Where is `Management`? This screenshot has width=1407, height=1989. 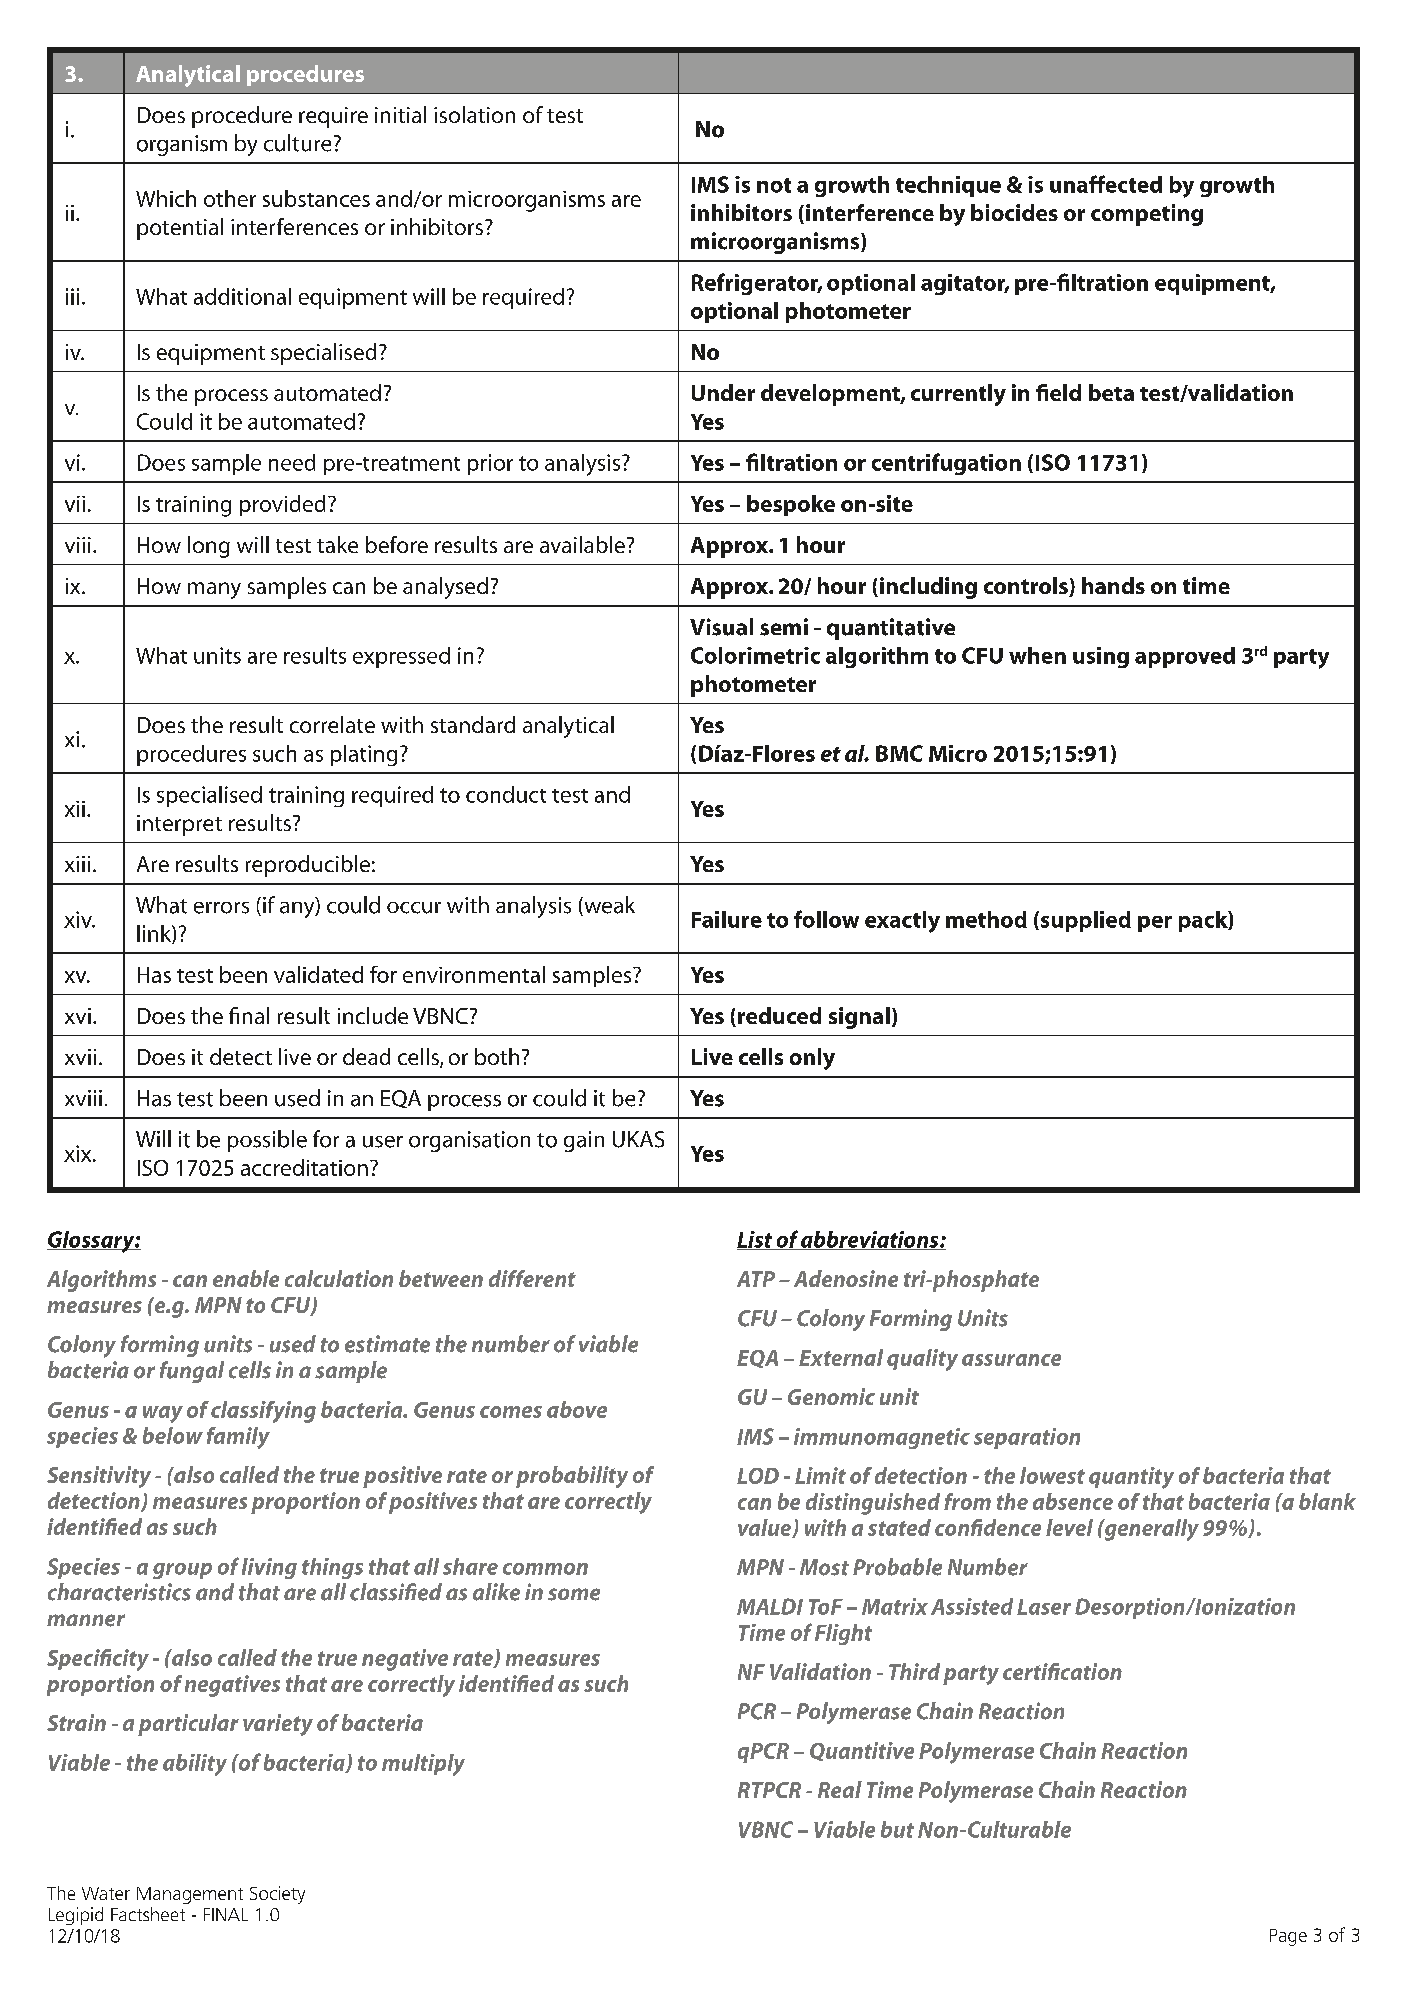 Management is located at coordinates (190, 1895).
